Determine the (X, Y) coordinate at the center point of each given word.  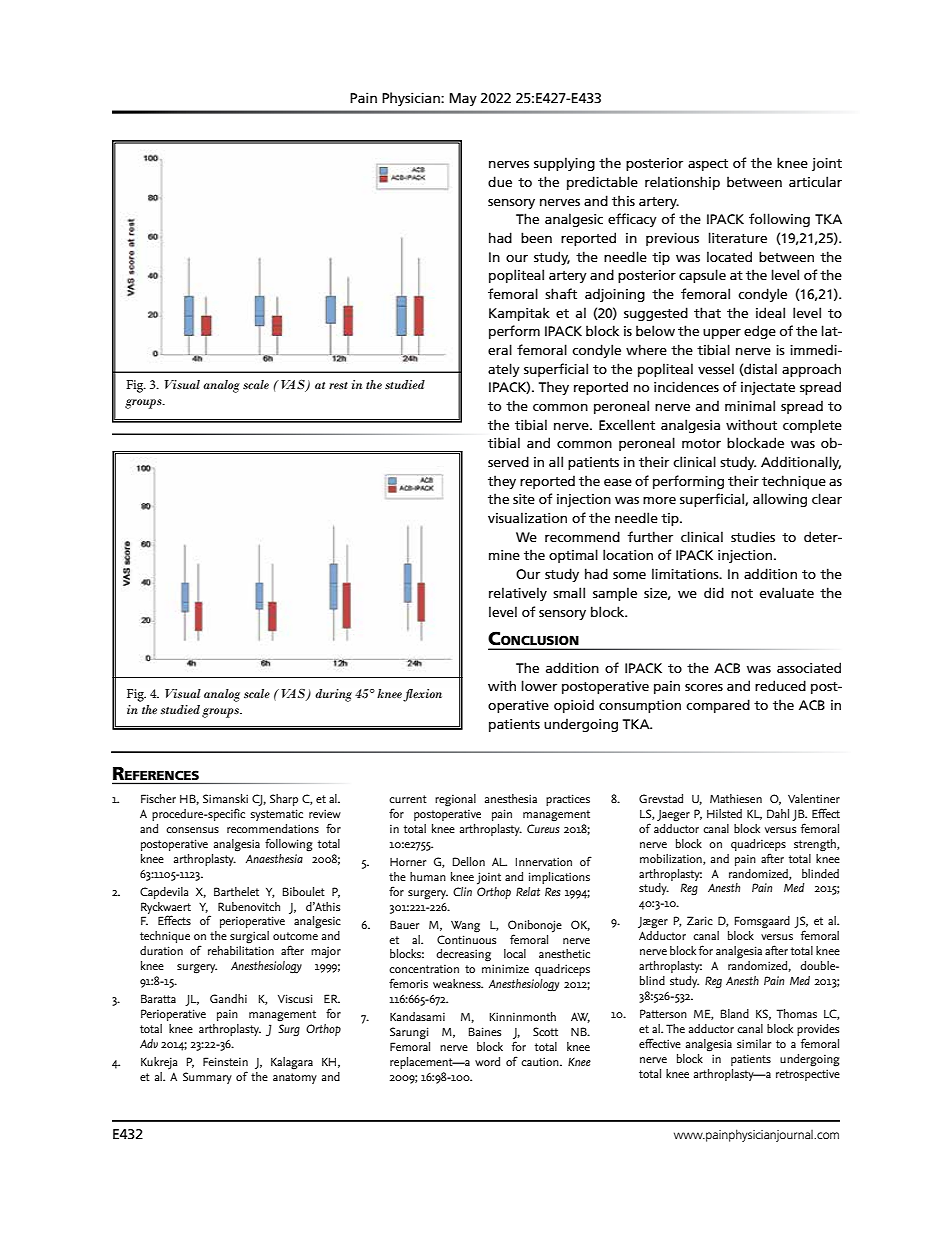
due (500, 181)
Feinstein (225, 1061)
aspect (708, 165)
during (333, 695)
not (742, 593)
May (463, 99)
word (487, 1061)
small (569, 592)
